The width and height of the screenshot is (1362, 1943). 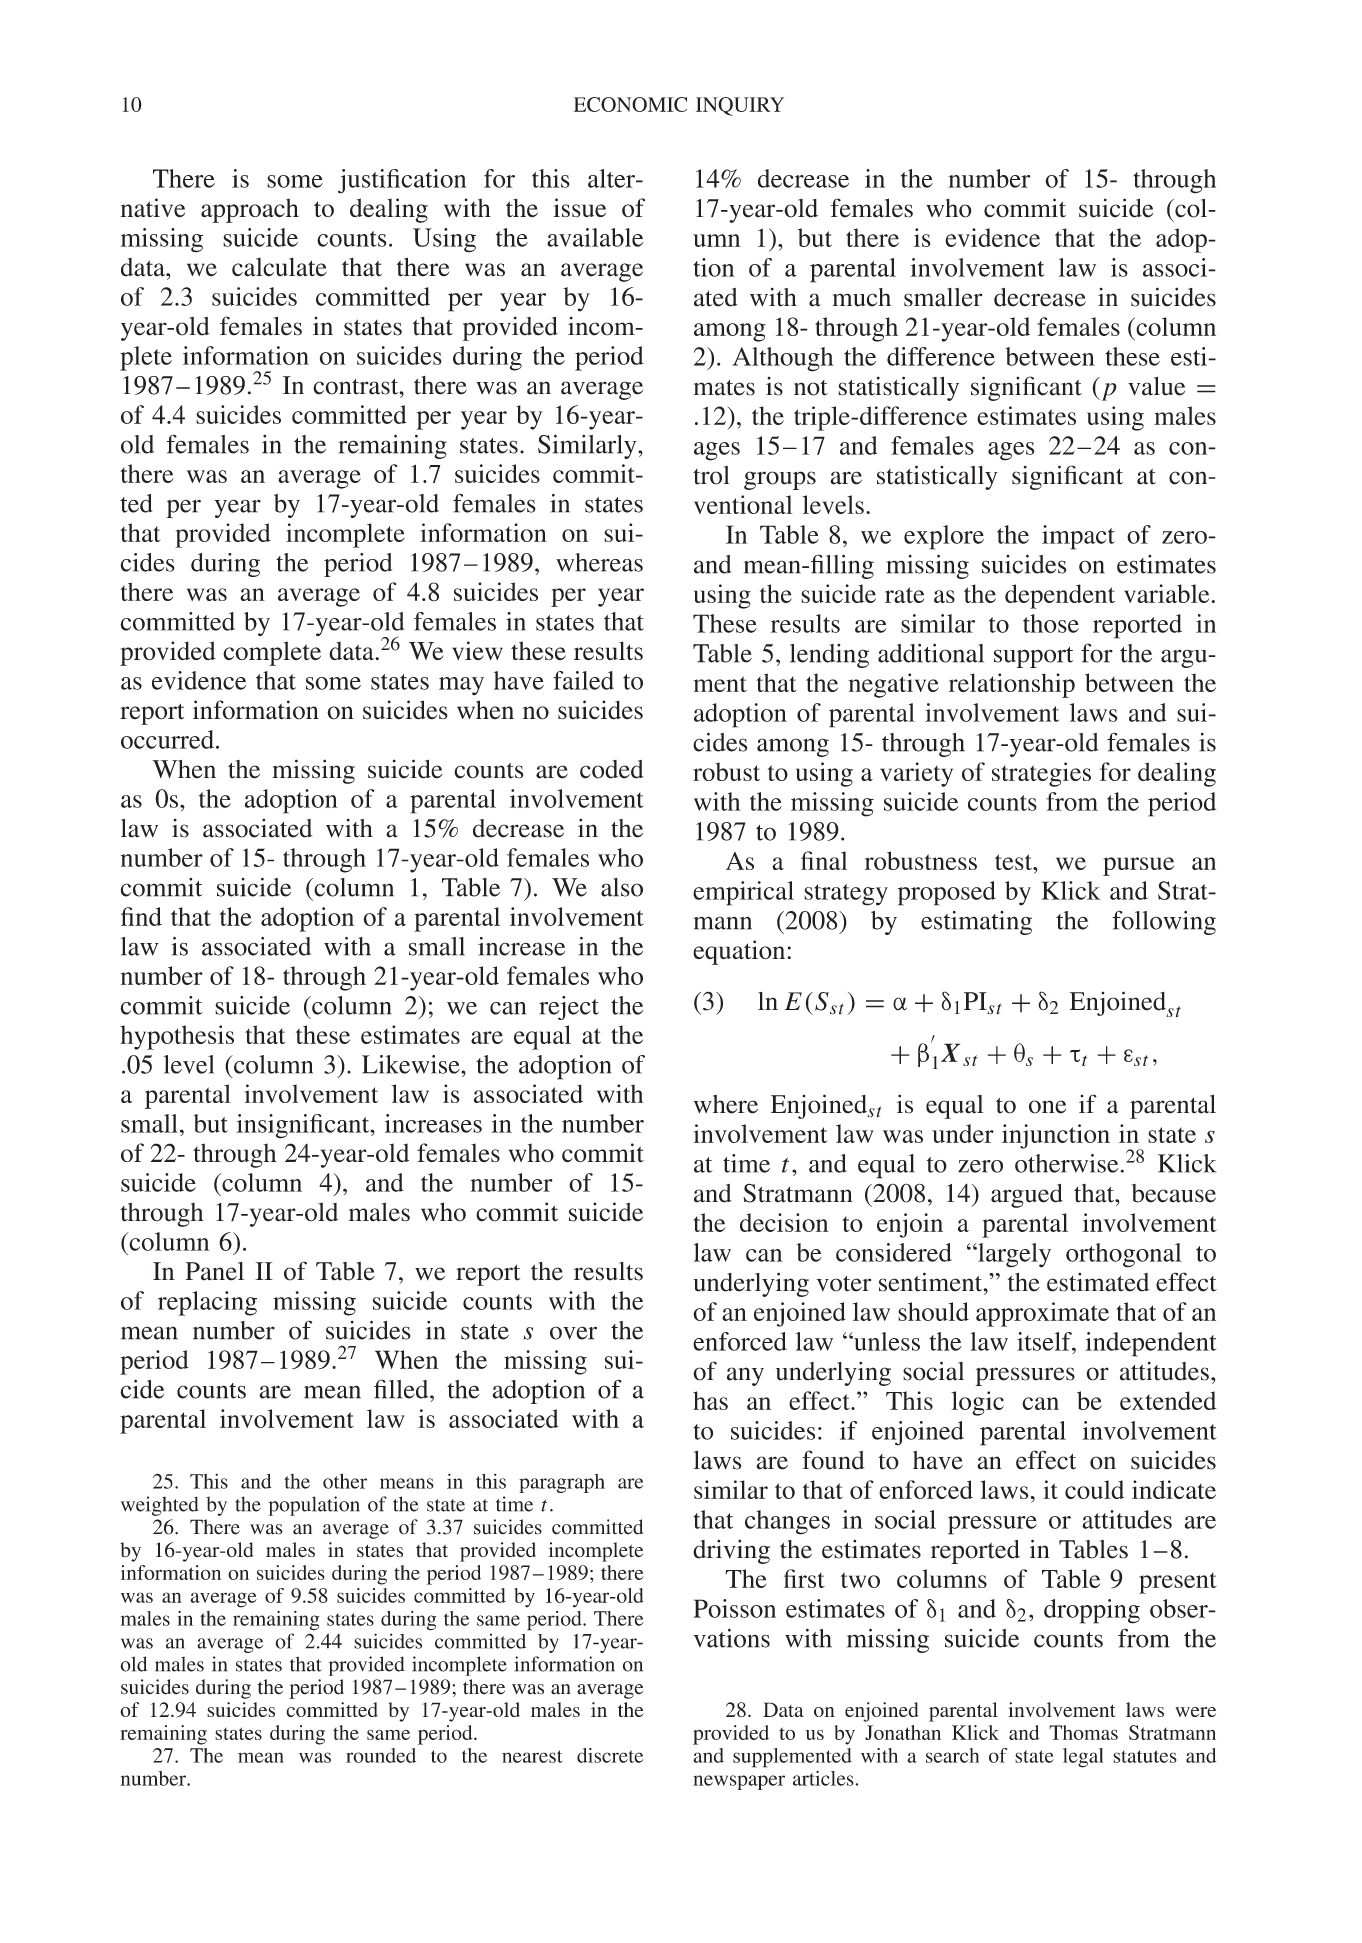 I want to click on calculate, so click(x=279, y=267).
